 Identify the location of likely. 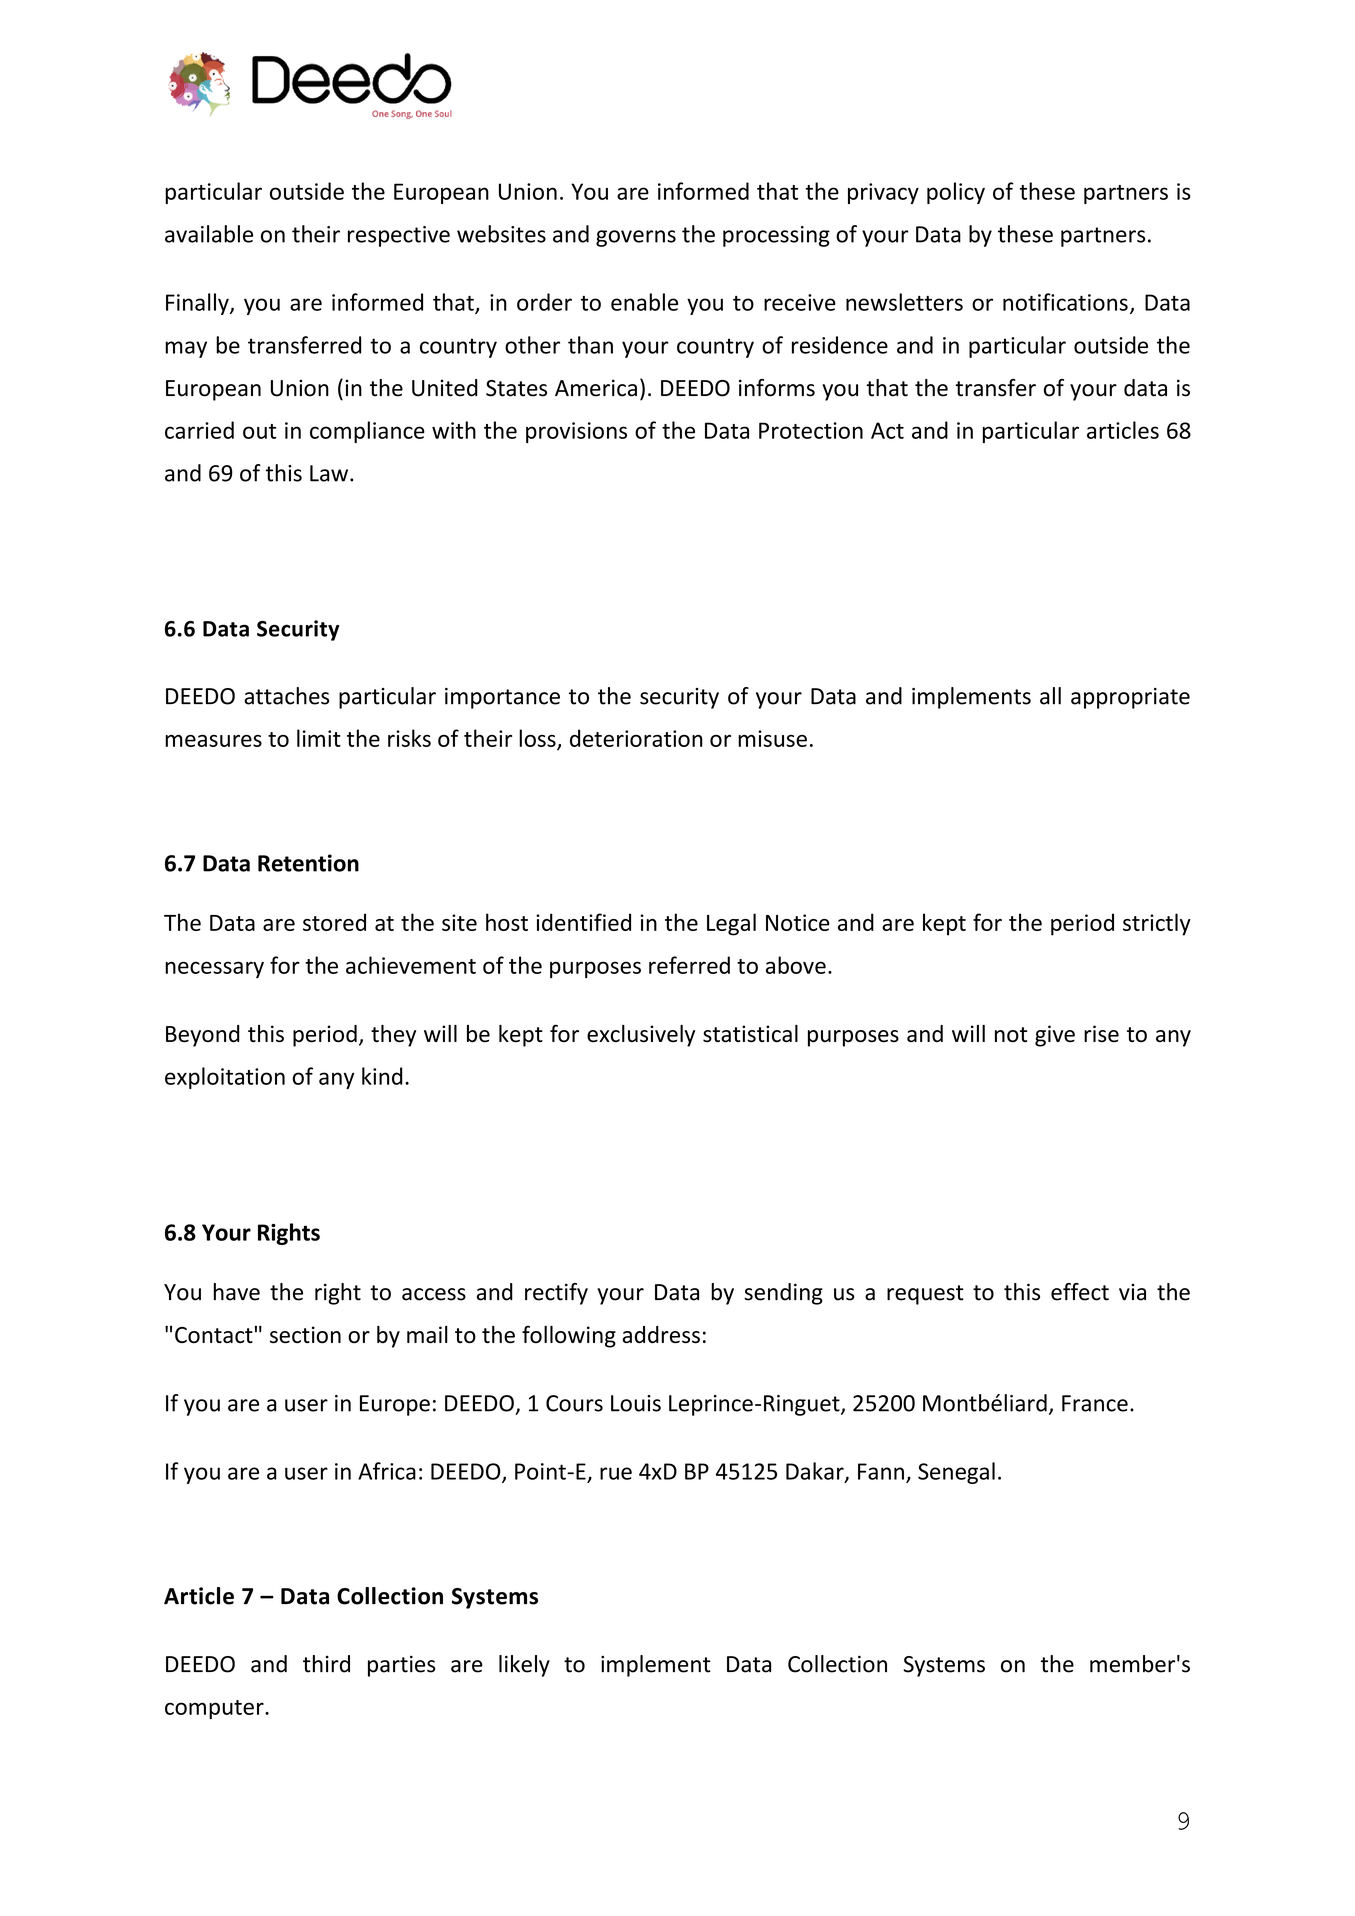
(524, 1666).
